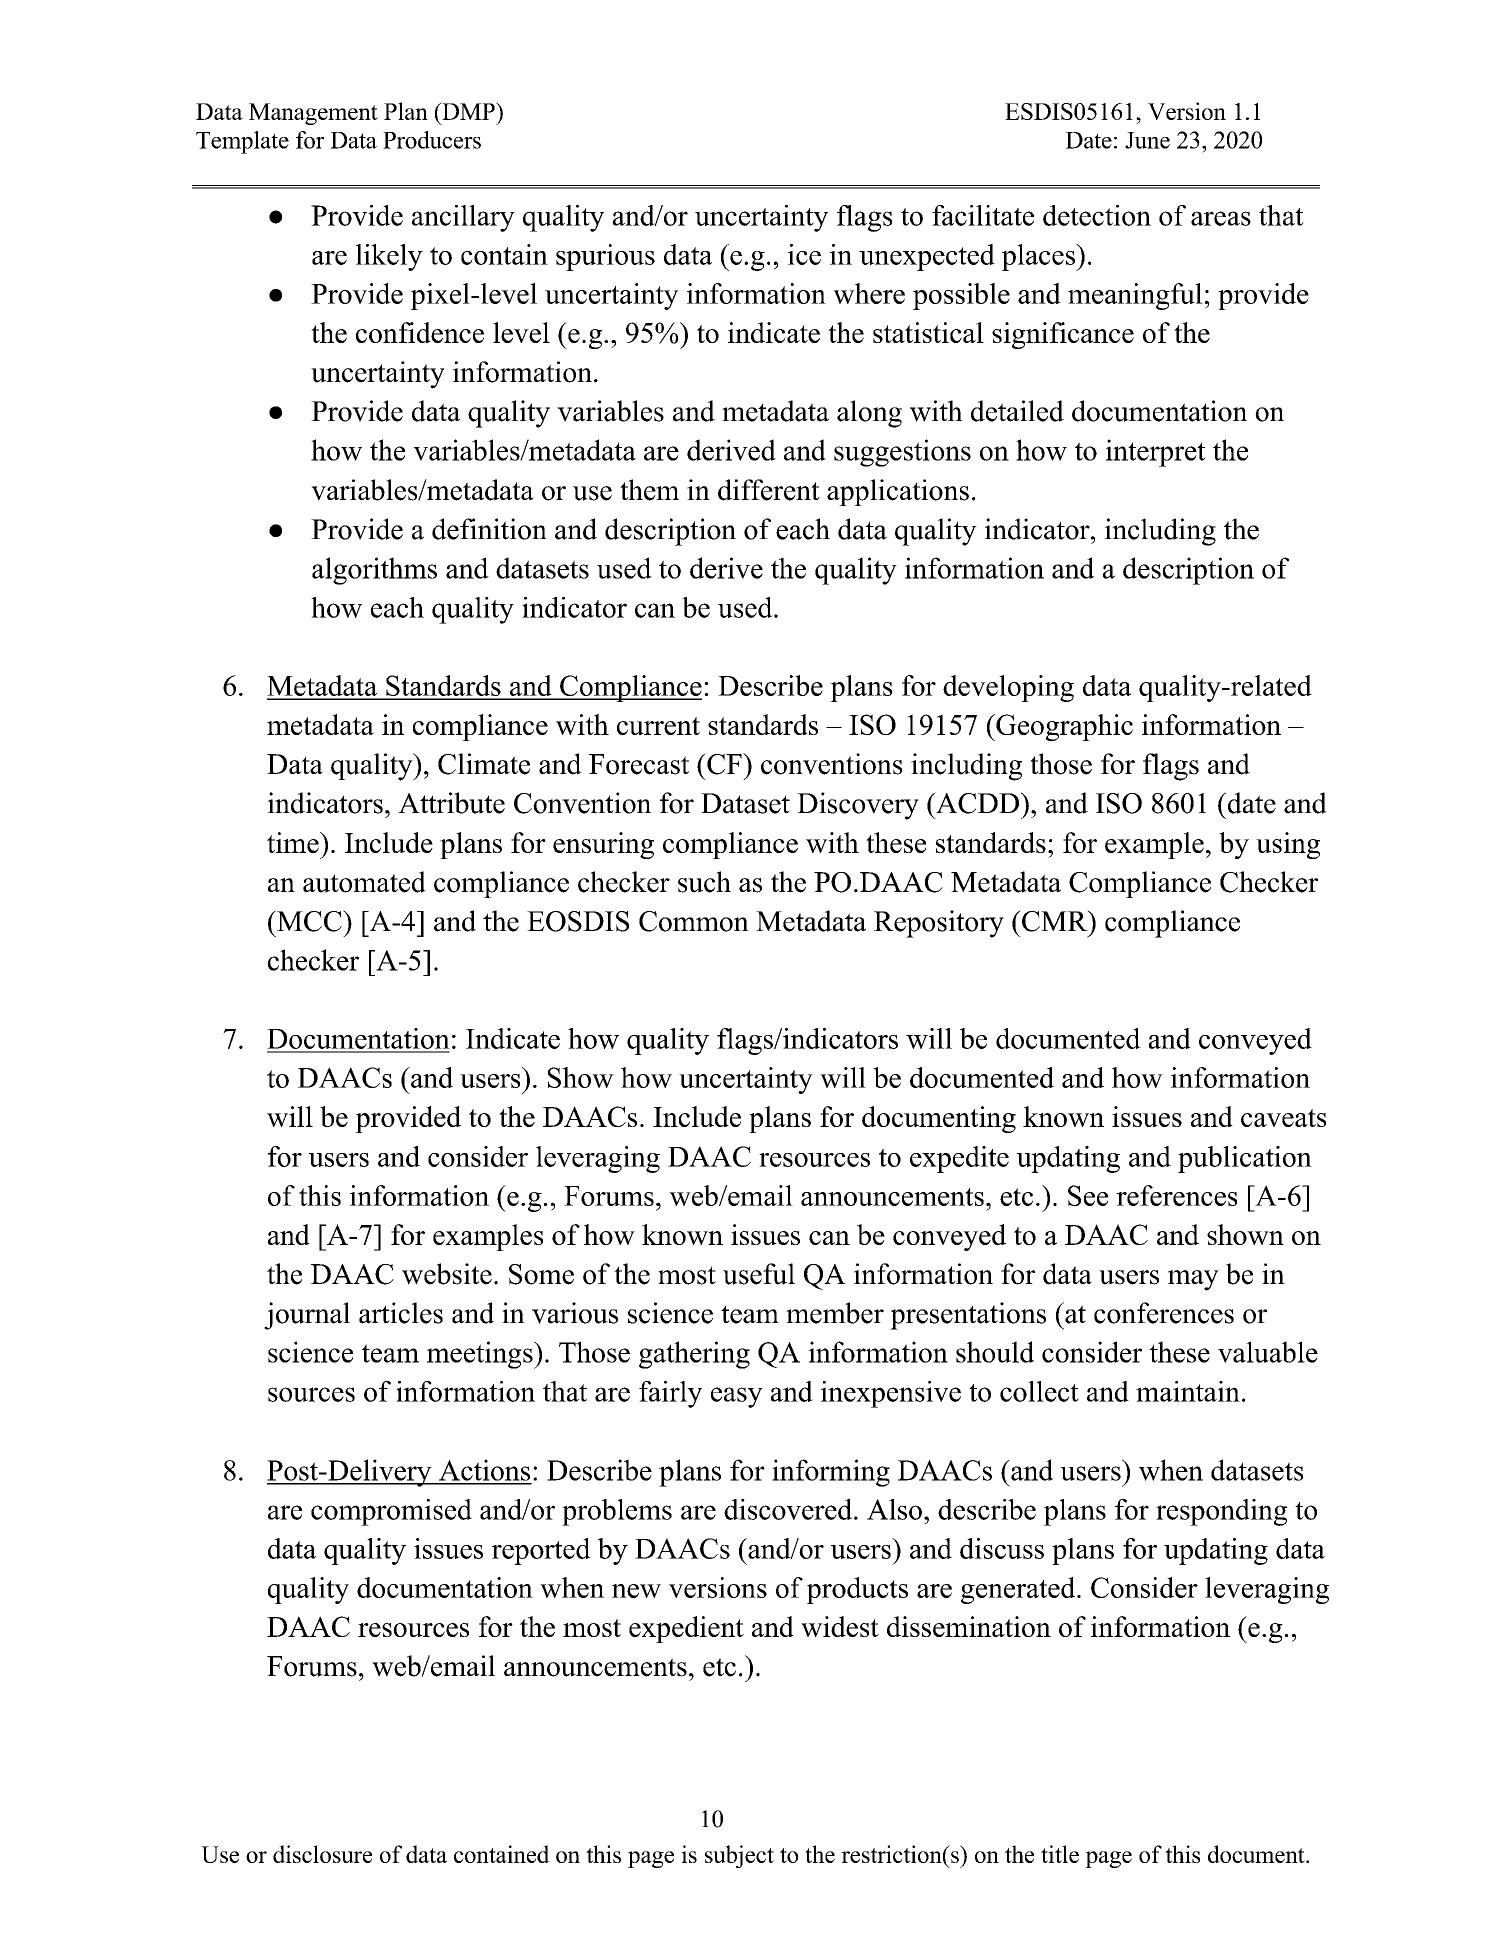  Describe the element at coordinates (322, 1854) in the screenshot. I see `disclosure` at that location.
